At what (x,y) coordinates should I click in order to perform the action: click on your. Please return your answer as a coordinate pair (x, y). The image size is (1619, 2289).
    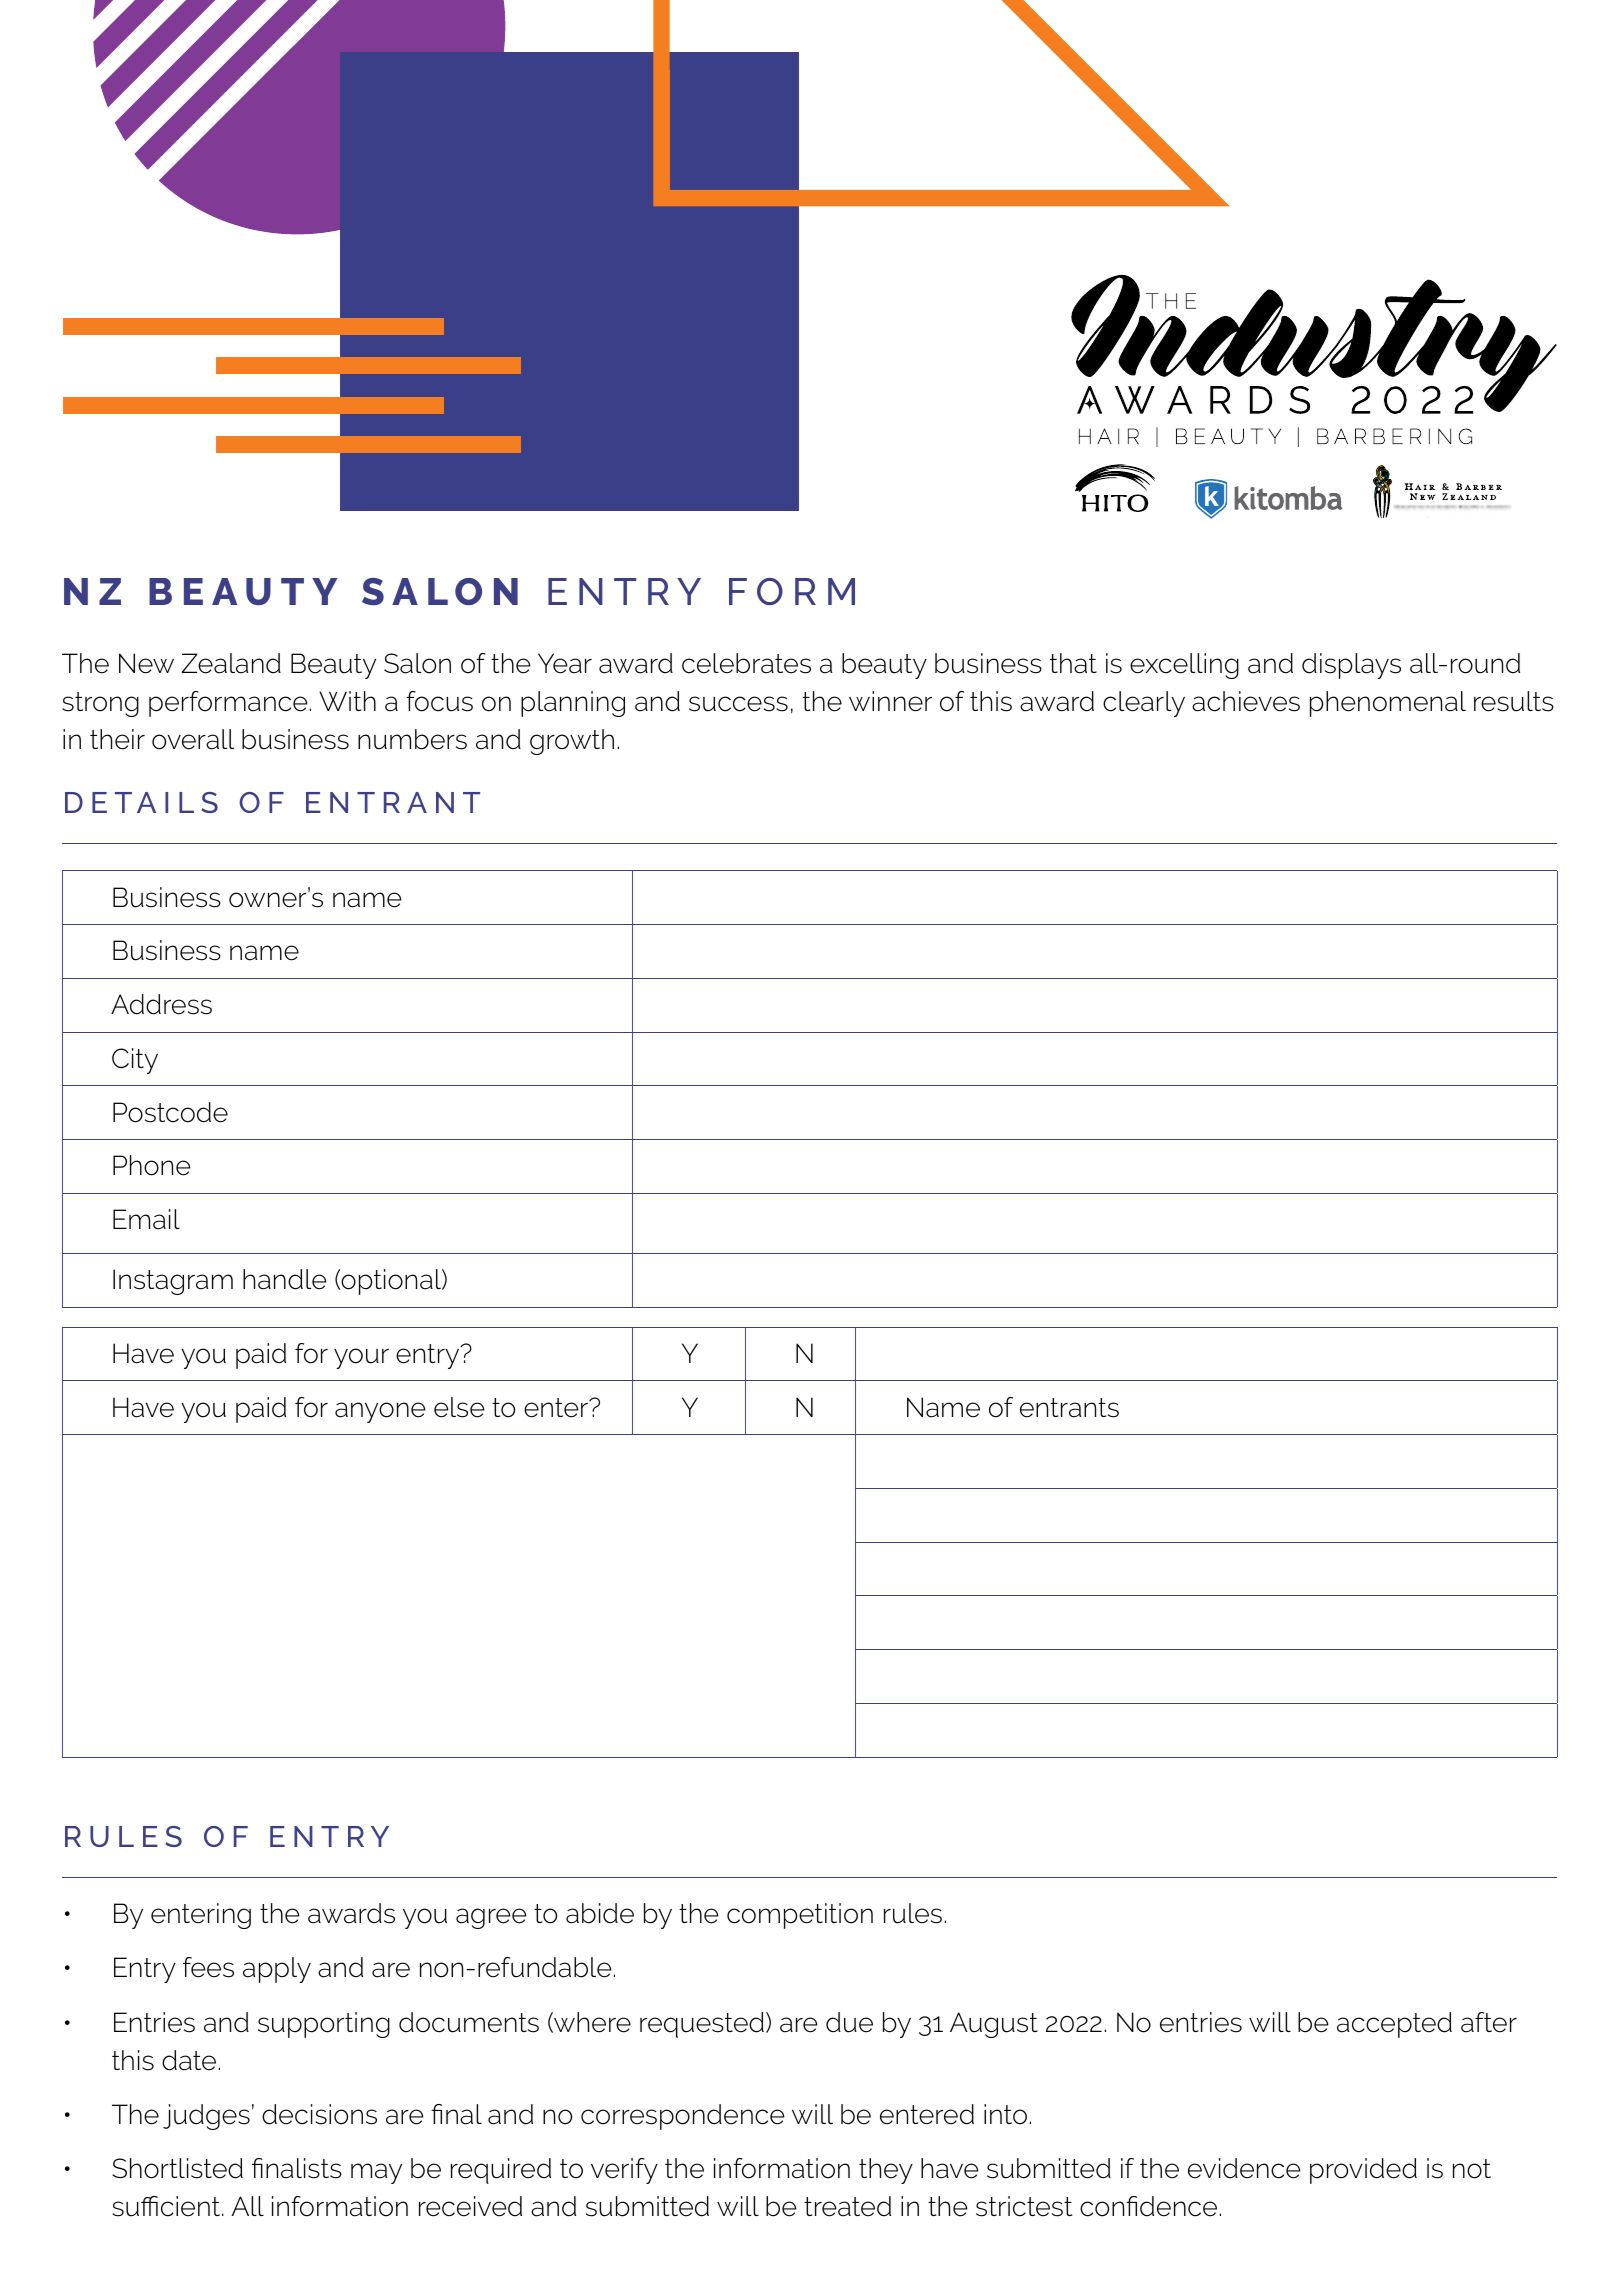
    Looking at the image, I should click on (361, 1358).
